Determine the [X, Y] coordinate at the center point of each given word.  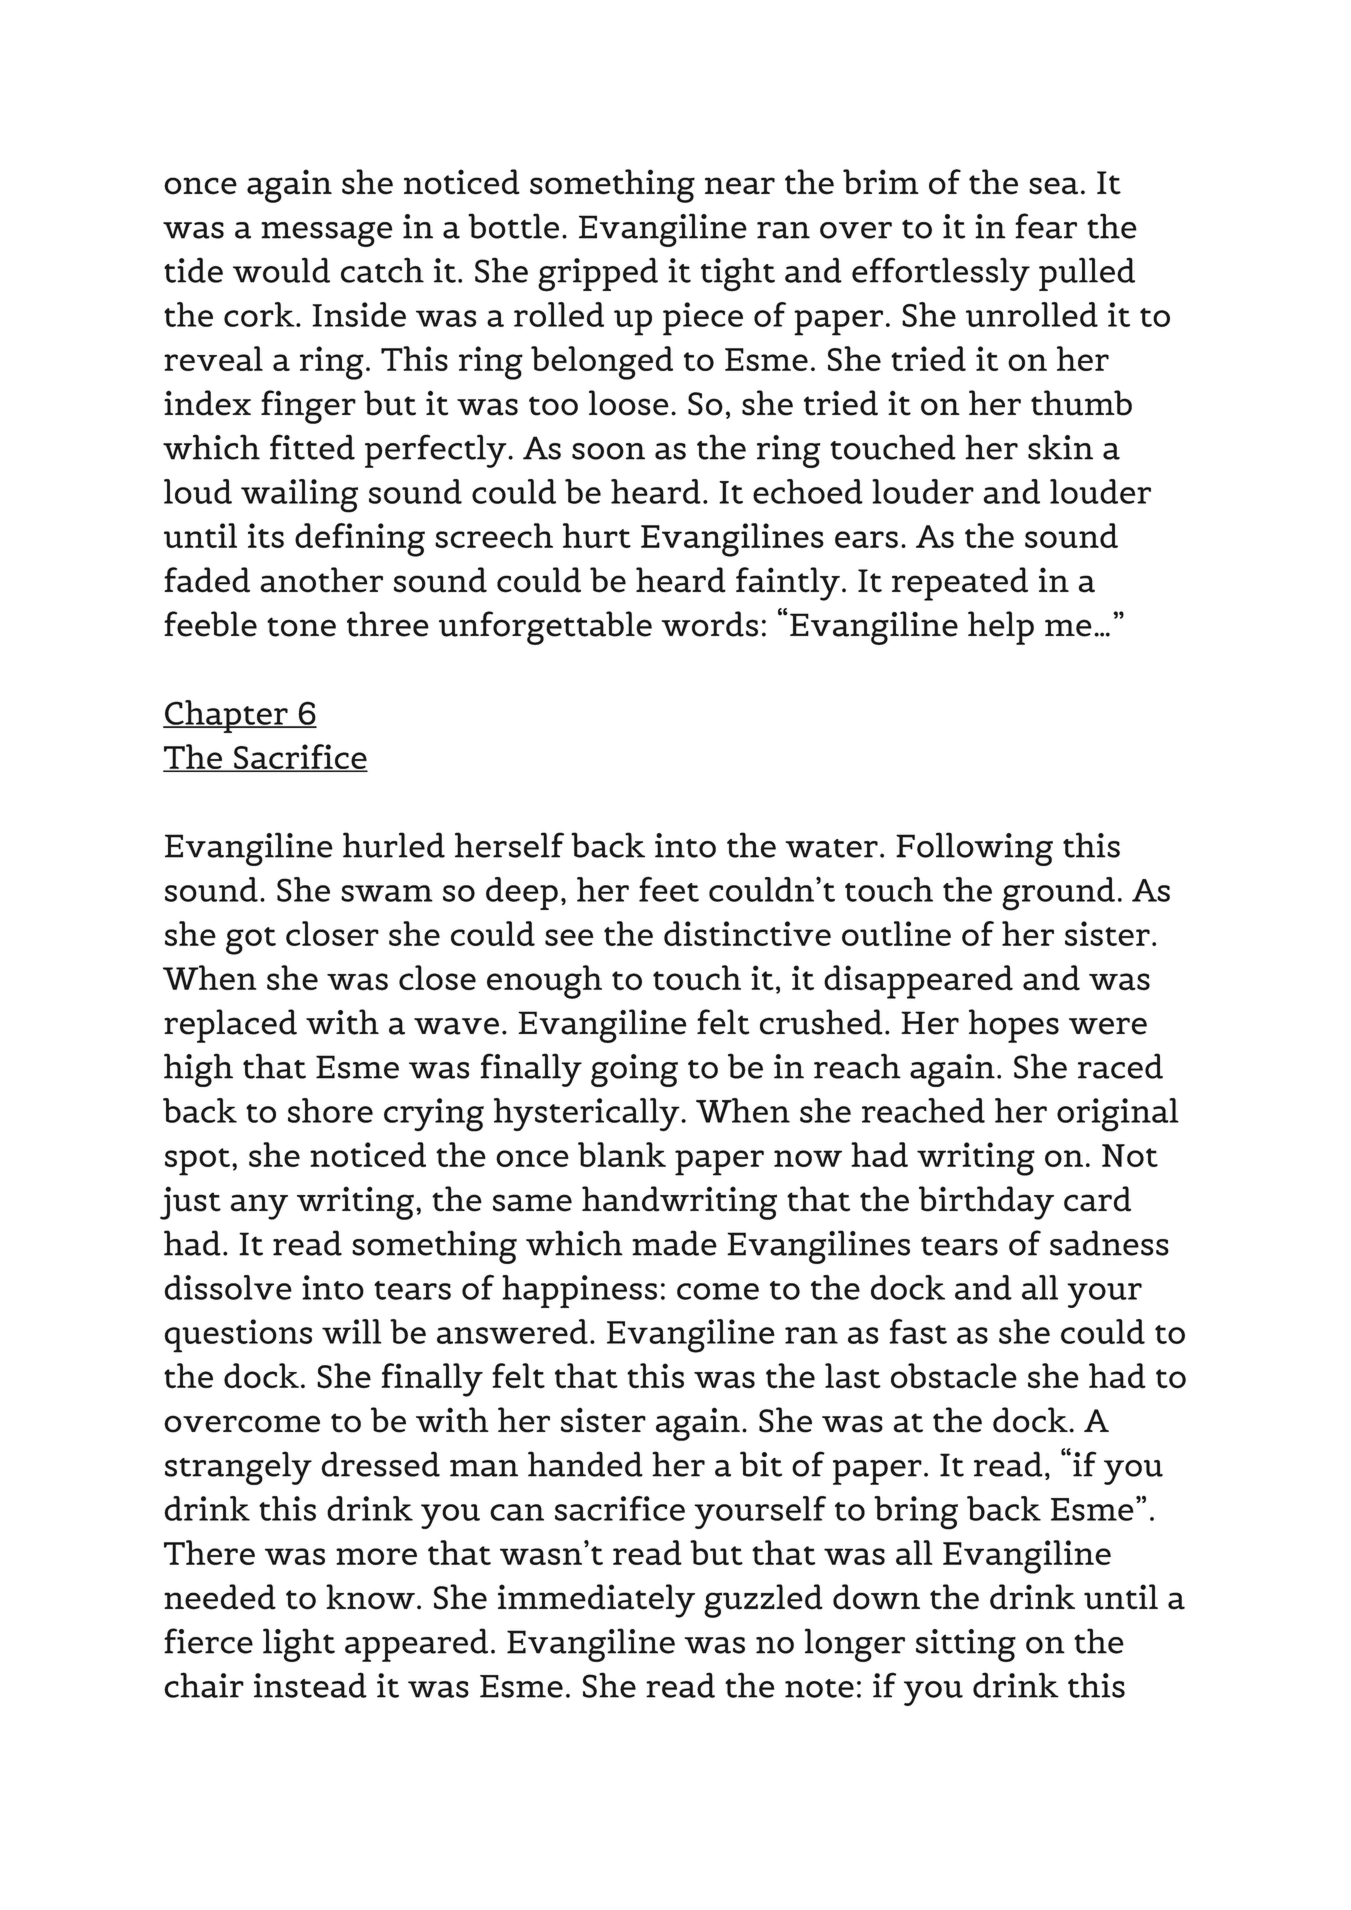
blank [622, 1154]
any [259, 1207]
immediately [596, 1601]
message [327, 234]
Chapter [226, 716]
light [299, 1645]
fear [1046, 226]
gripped [598, 274]
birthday [986, 1203]
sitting [966, 1645]
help [1001, 628]
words [710, 624]
